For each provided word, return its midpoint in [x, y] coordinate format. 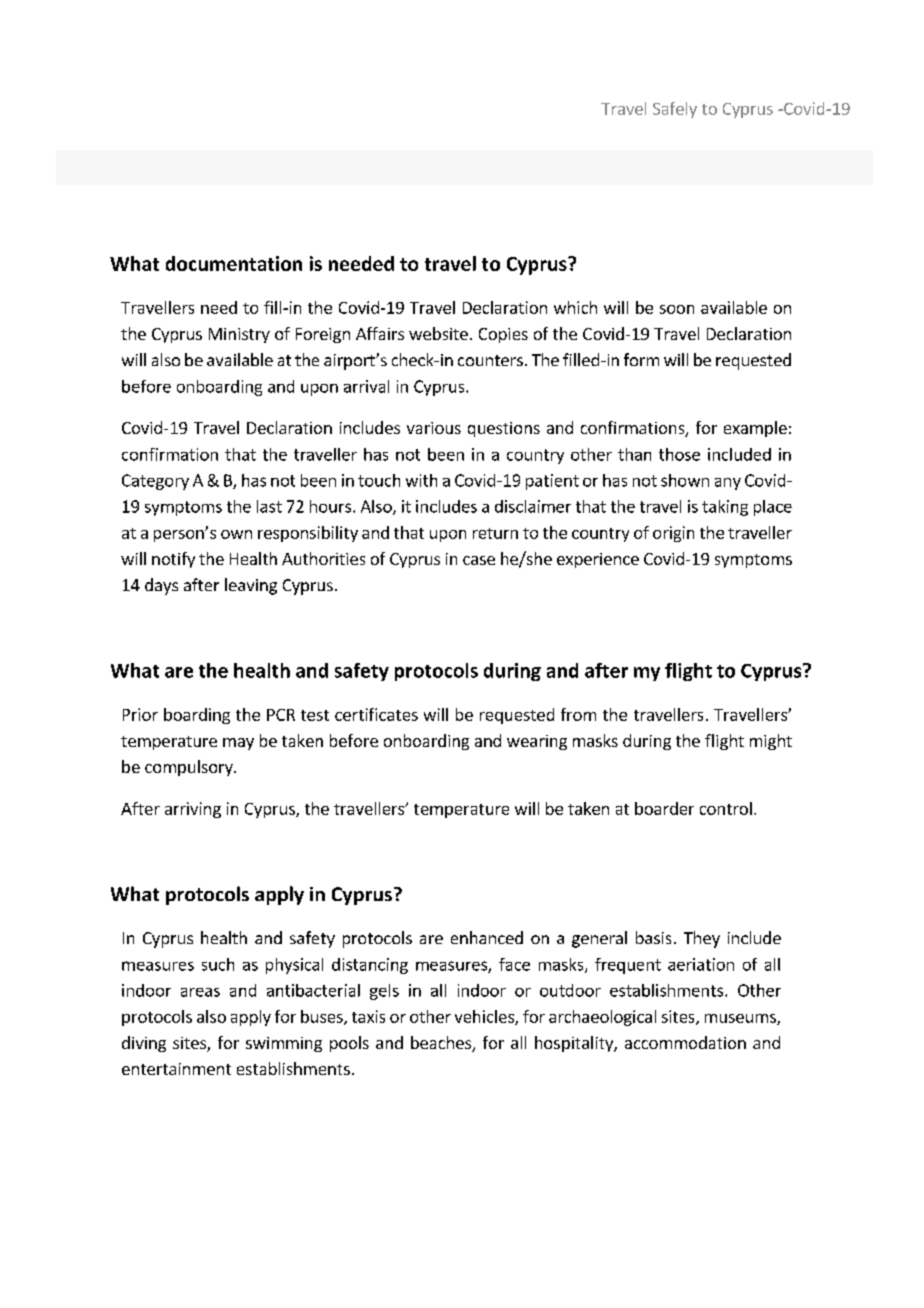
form [641, 359]
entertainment [176, 1069]
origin [673, 534]
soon [677, 309]
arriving [193, 810]
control [726, 808]
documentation [234, 263]
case [479, 560]
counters [490, 360]
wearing [537, 742]
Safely [675, 110]
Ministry [239, 335]
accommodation [685, 1042]
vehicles [485, 1017]
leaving [251, 586]
